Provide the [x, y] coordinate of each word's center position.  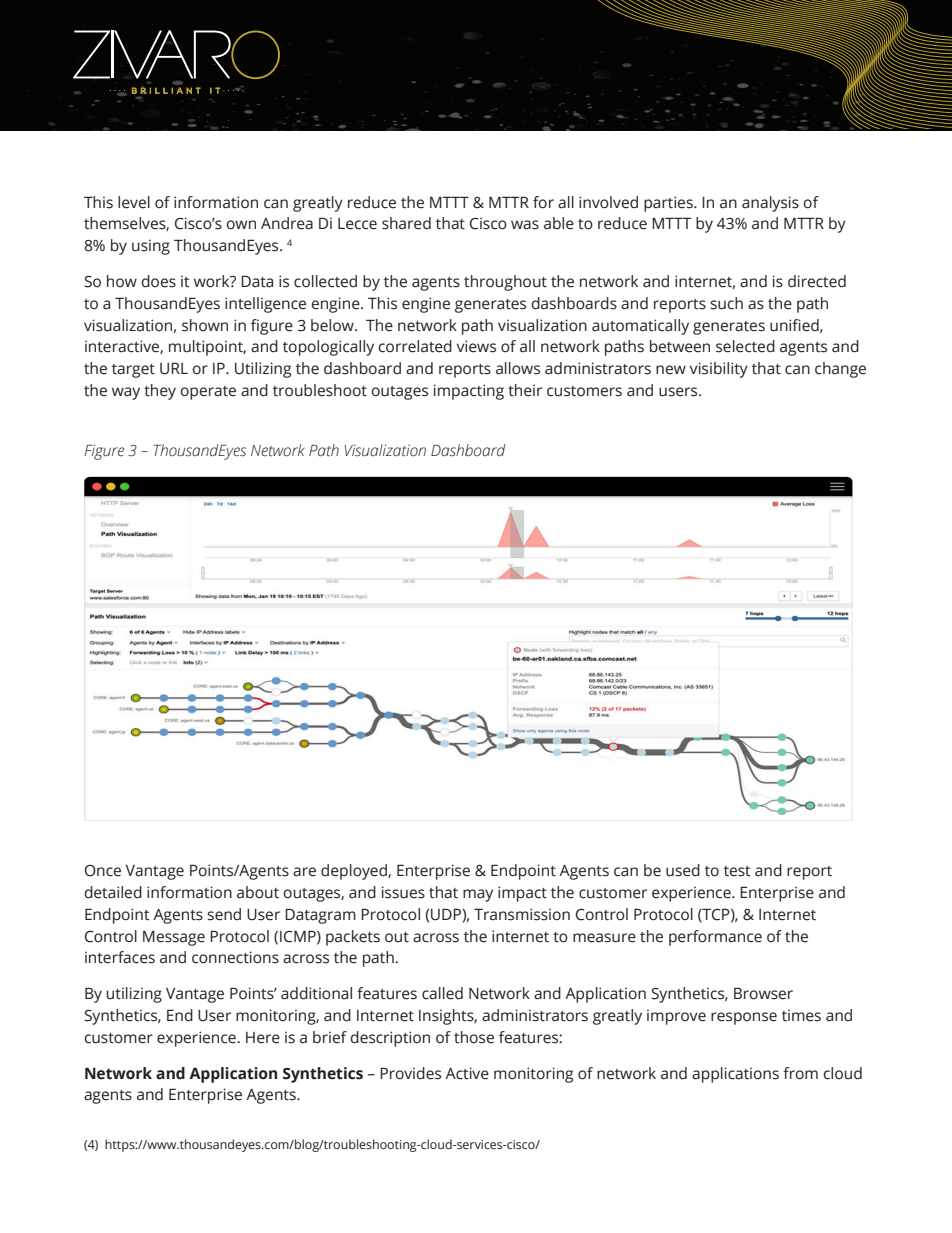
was [525, 225]
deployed [355, 872]
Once [103, 871]
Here [263, 1038]
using [151, 247]
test [737, 871]
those [474, 1037]
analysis [770, 204]
